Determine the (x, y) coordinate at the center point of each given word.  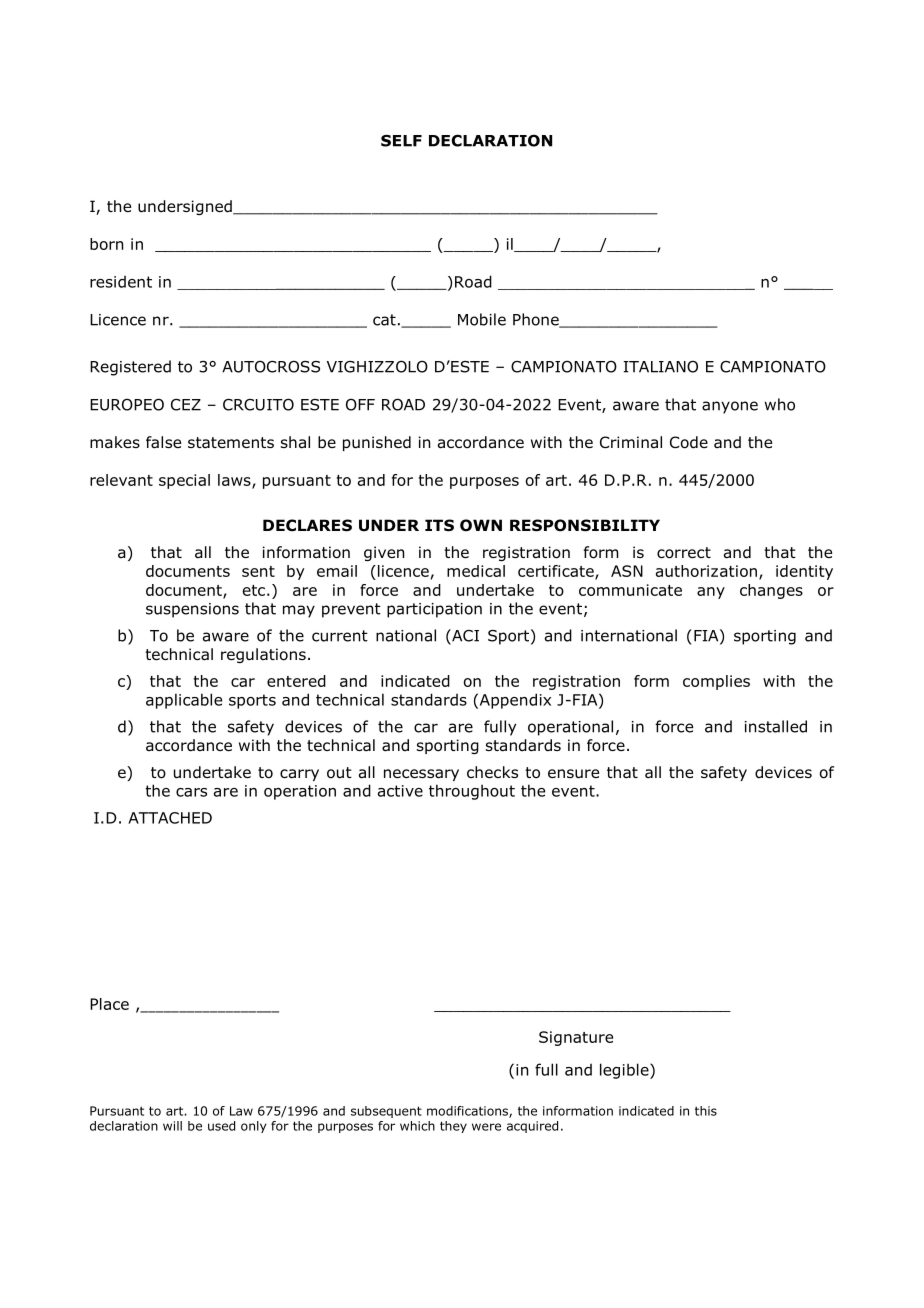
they (453, 1127)
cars (191, 792)
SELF (401, 141)
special (184, 481)
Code (689, 442)
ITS (439, 525)
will (172, 1126)
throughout (472, 792)
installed (776, 726)
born (106, 244)
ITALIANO (660, 366)
